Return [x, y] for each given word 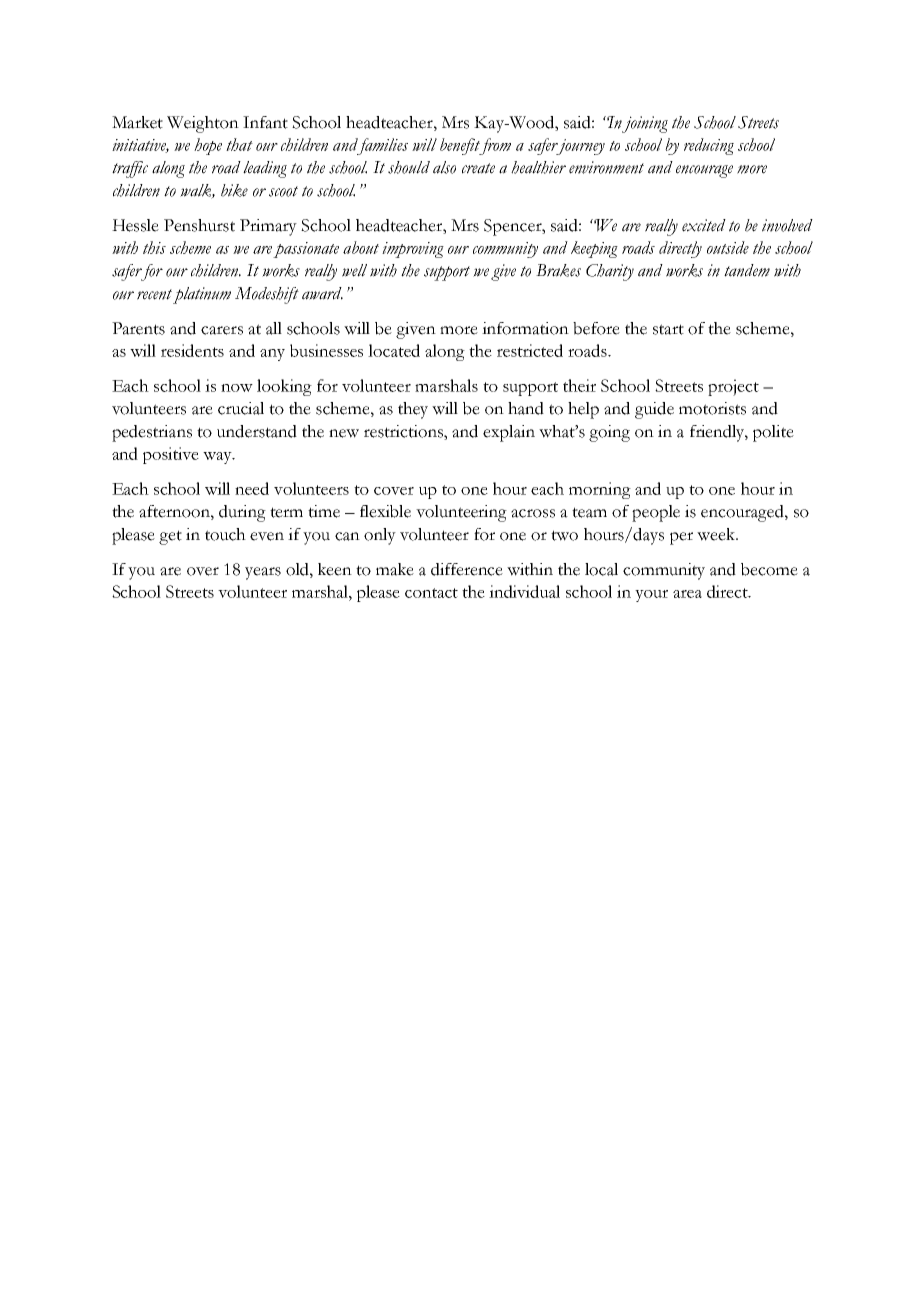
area [687, 594]
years [263, 573]
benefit [461, 146]
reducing [709, 146]
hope [208, 146]
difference [467, 569]
